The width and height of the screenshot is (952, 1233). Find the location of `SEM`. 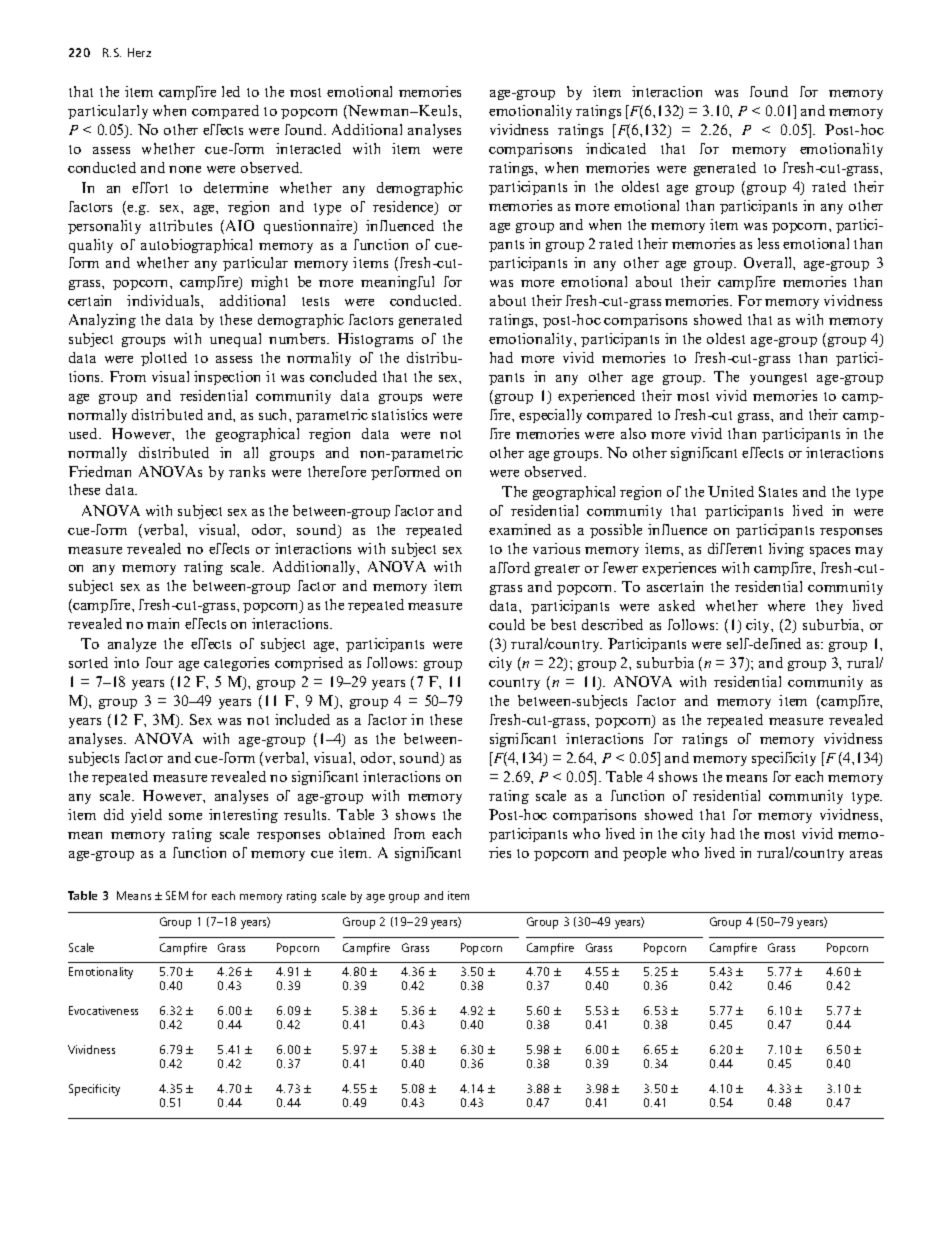

SEM is located at coordinates (177, 895).
